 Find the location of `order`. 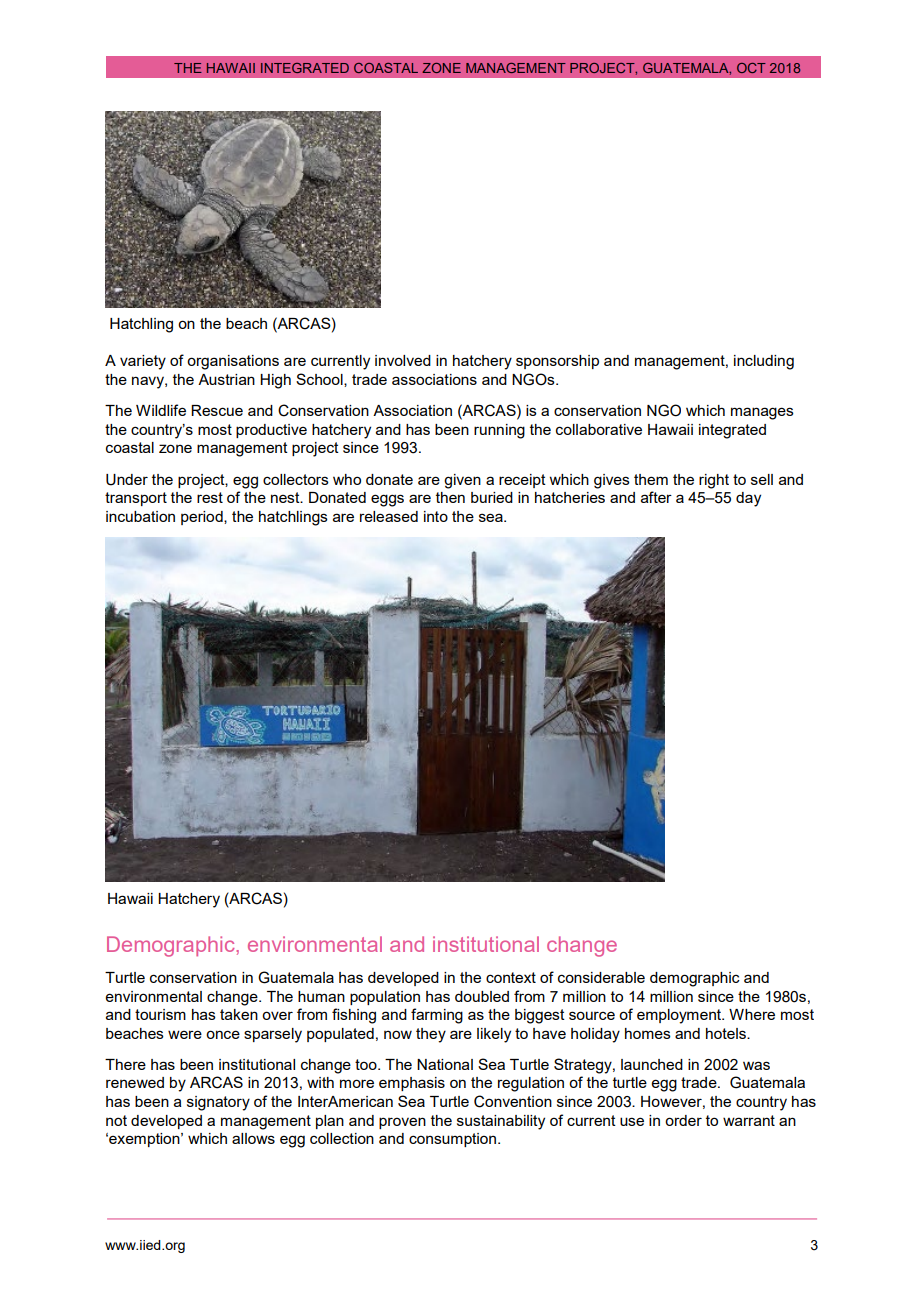

order is located at coordinates (683, 1120).
